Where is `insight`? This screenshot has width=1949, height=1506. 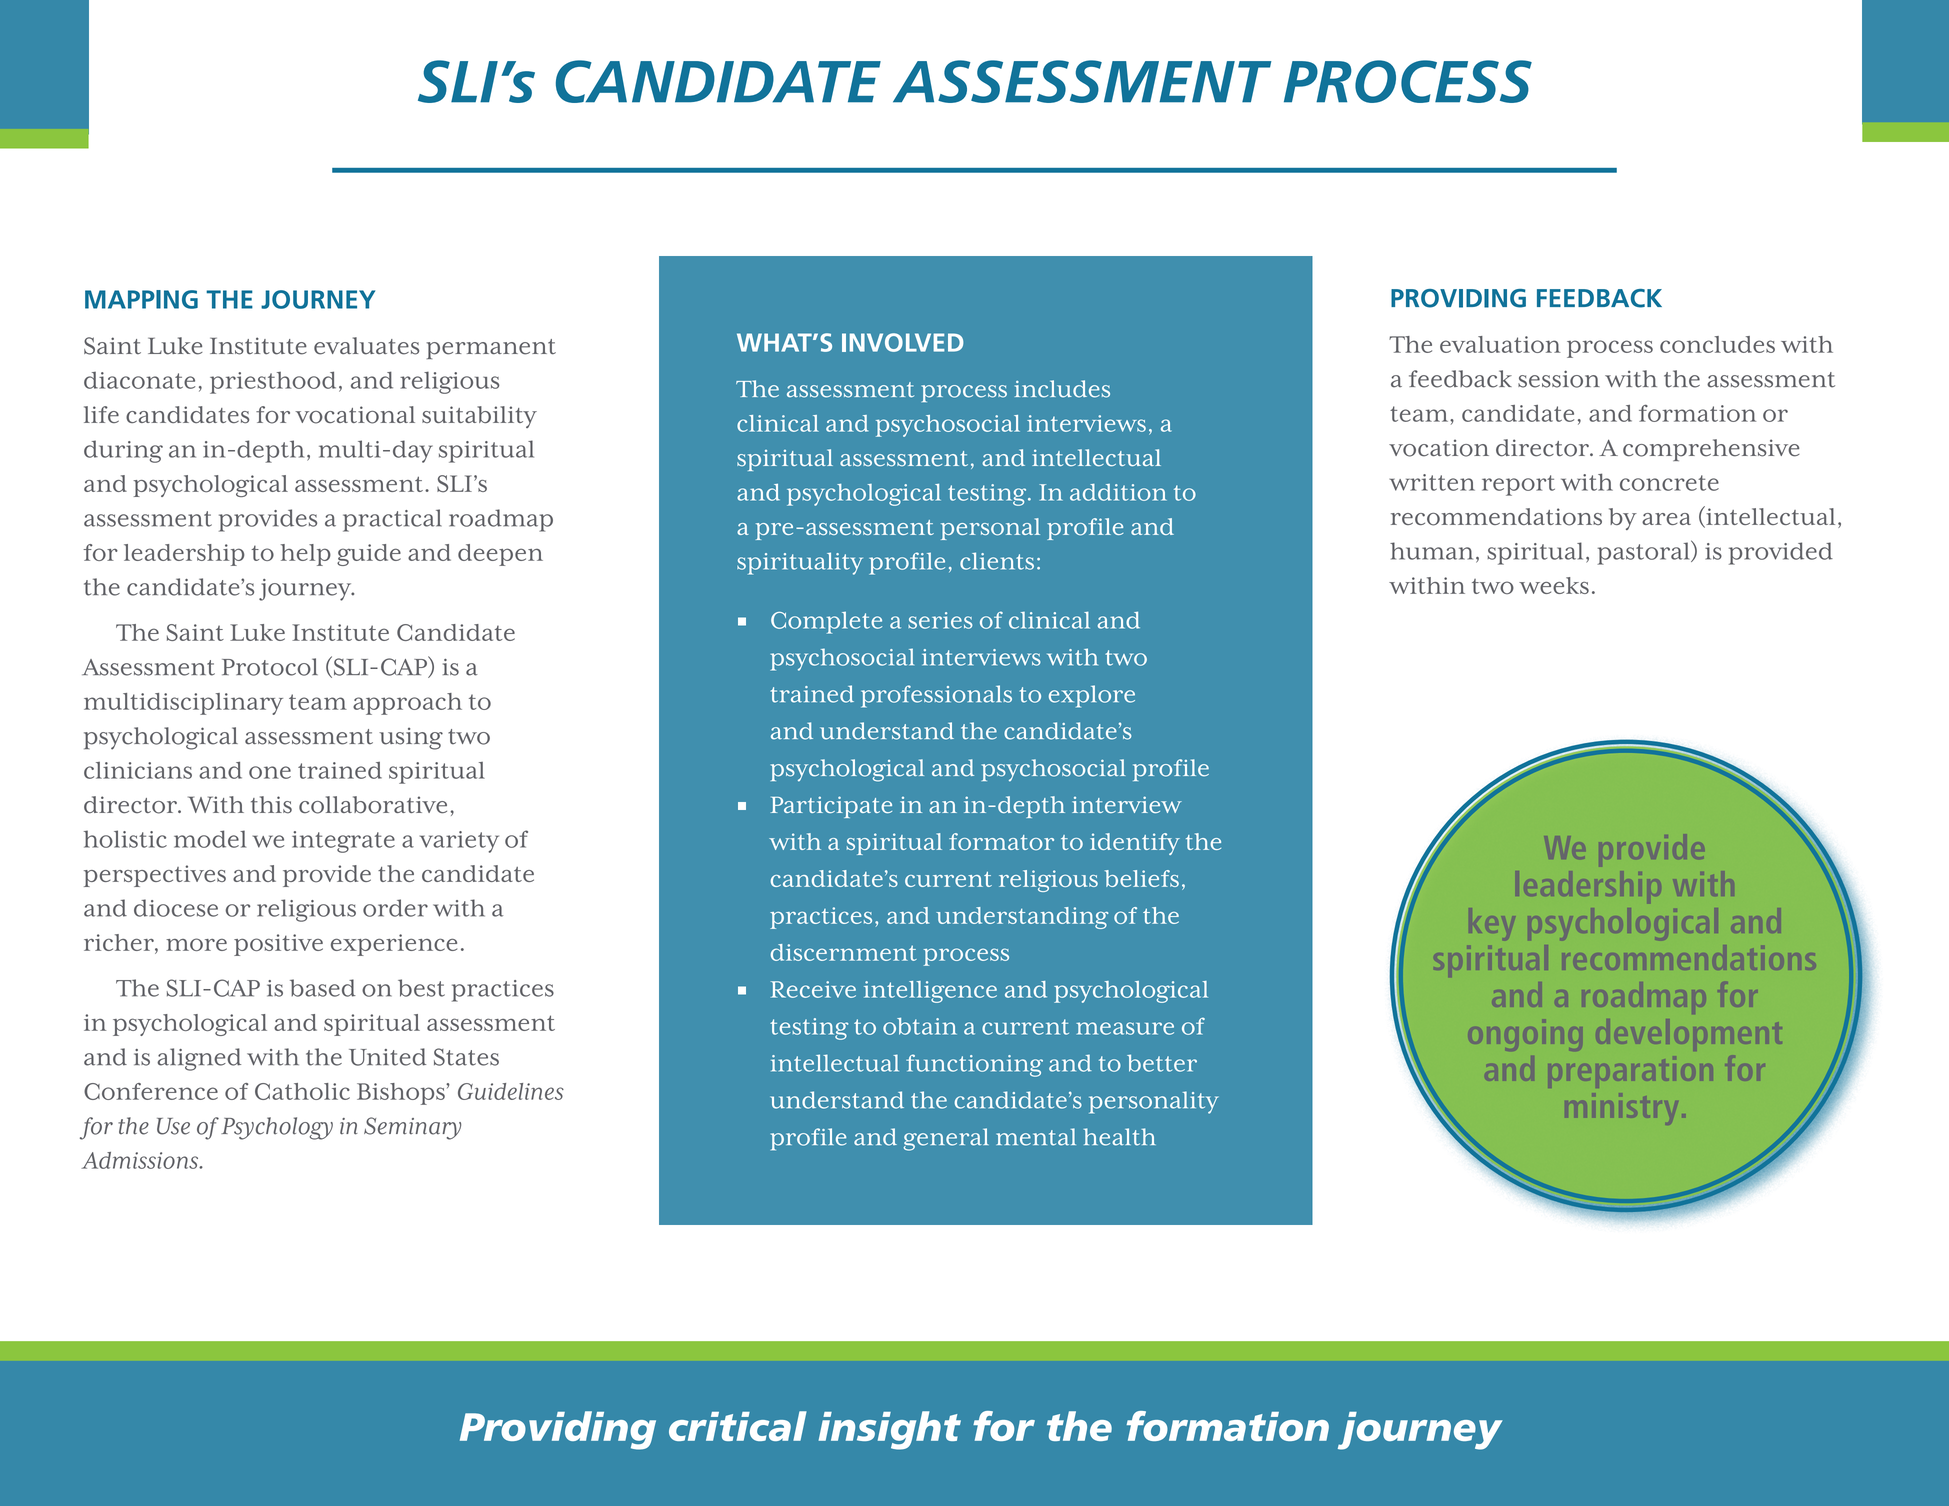 insight is located at coordinates (890, 1430).
